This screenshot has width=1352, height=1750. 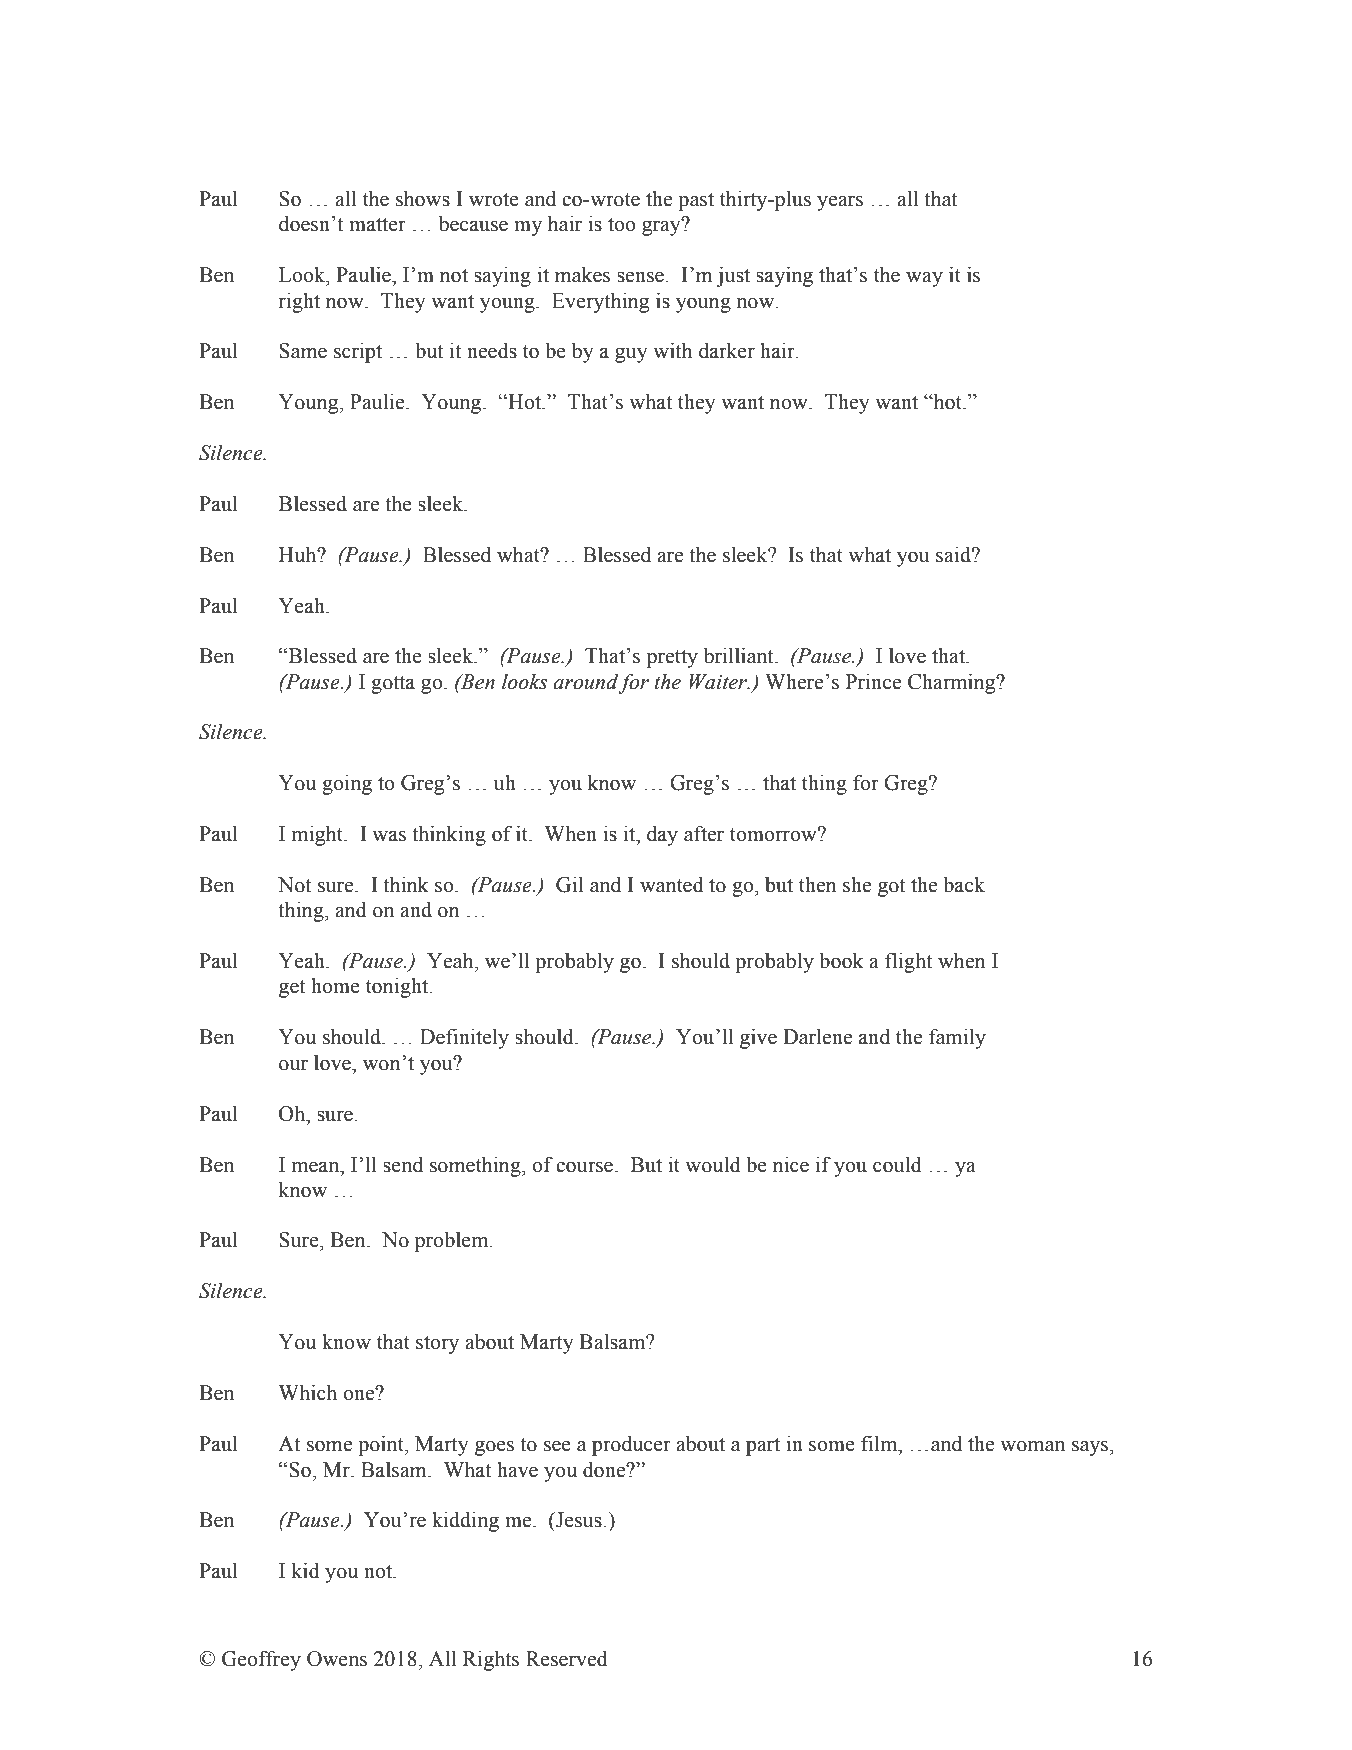 I want to click on could, so click(x=897, y=1164).
